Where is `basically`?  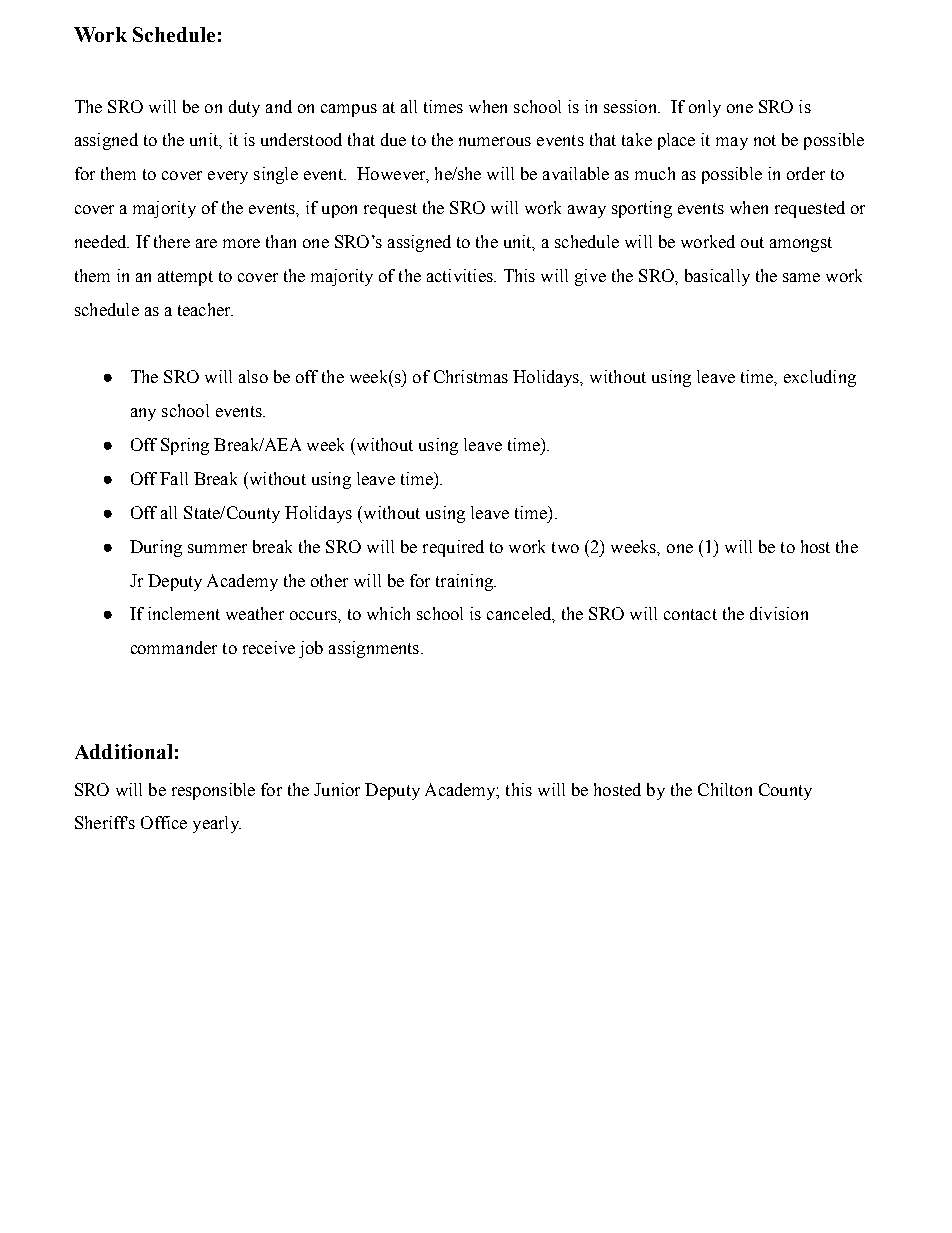 basically is located at coordinates (717, 277).
